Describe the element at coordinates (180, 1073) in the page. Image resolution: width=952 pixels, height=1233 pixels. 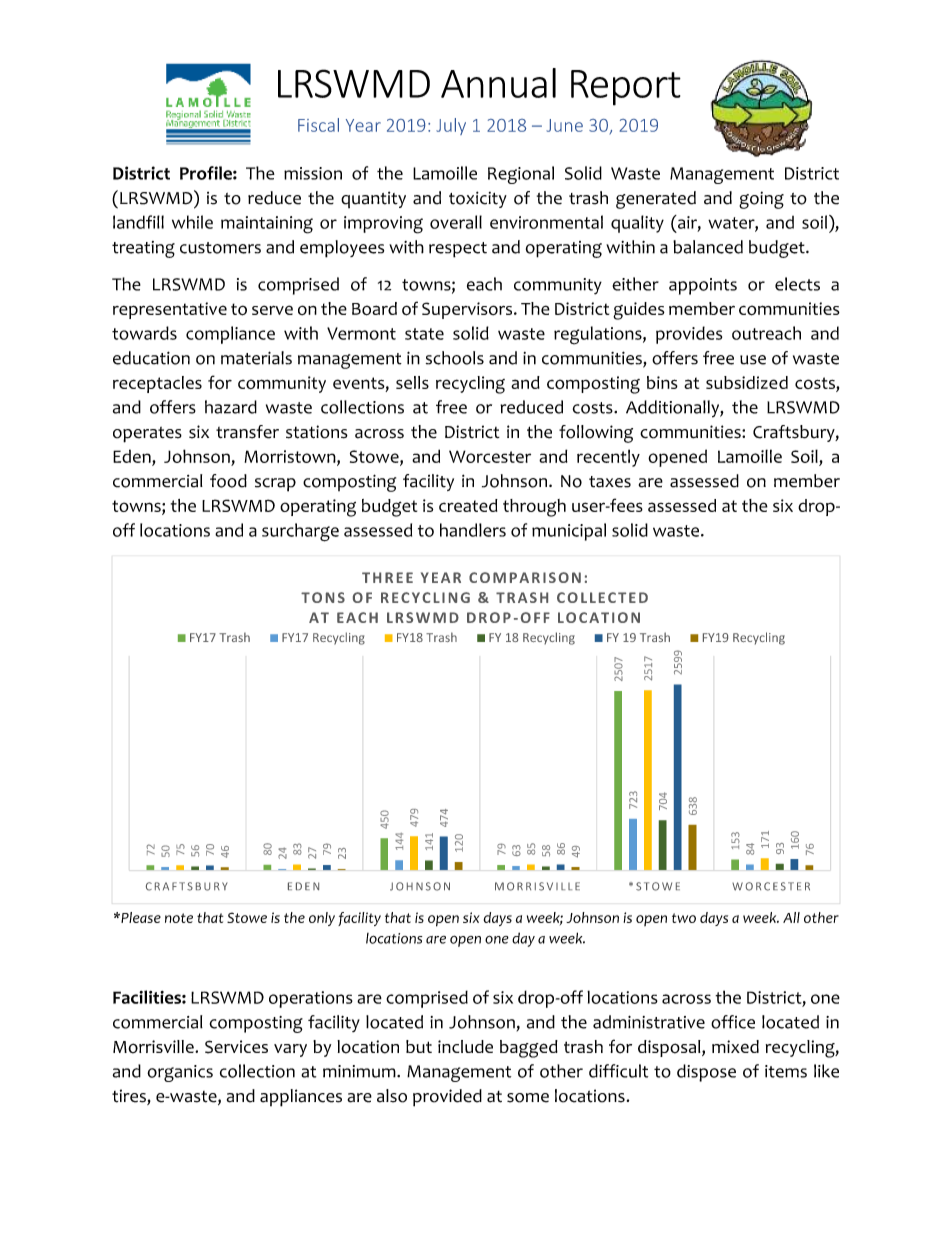
I see `organics` at that location.
